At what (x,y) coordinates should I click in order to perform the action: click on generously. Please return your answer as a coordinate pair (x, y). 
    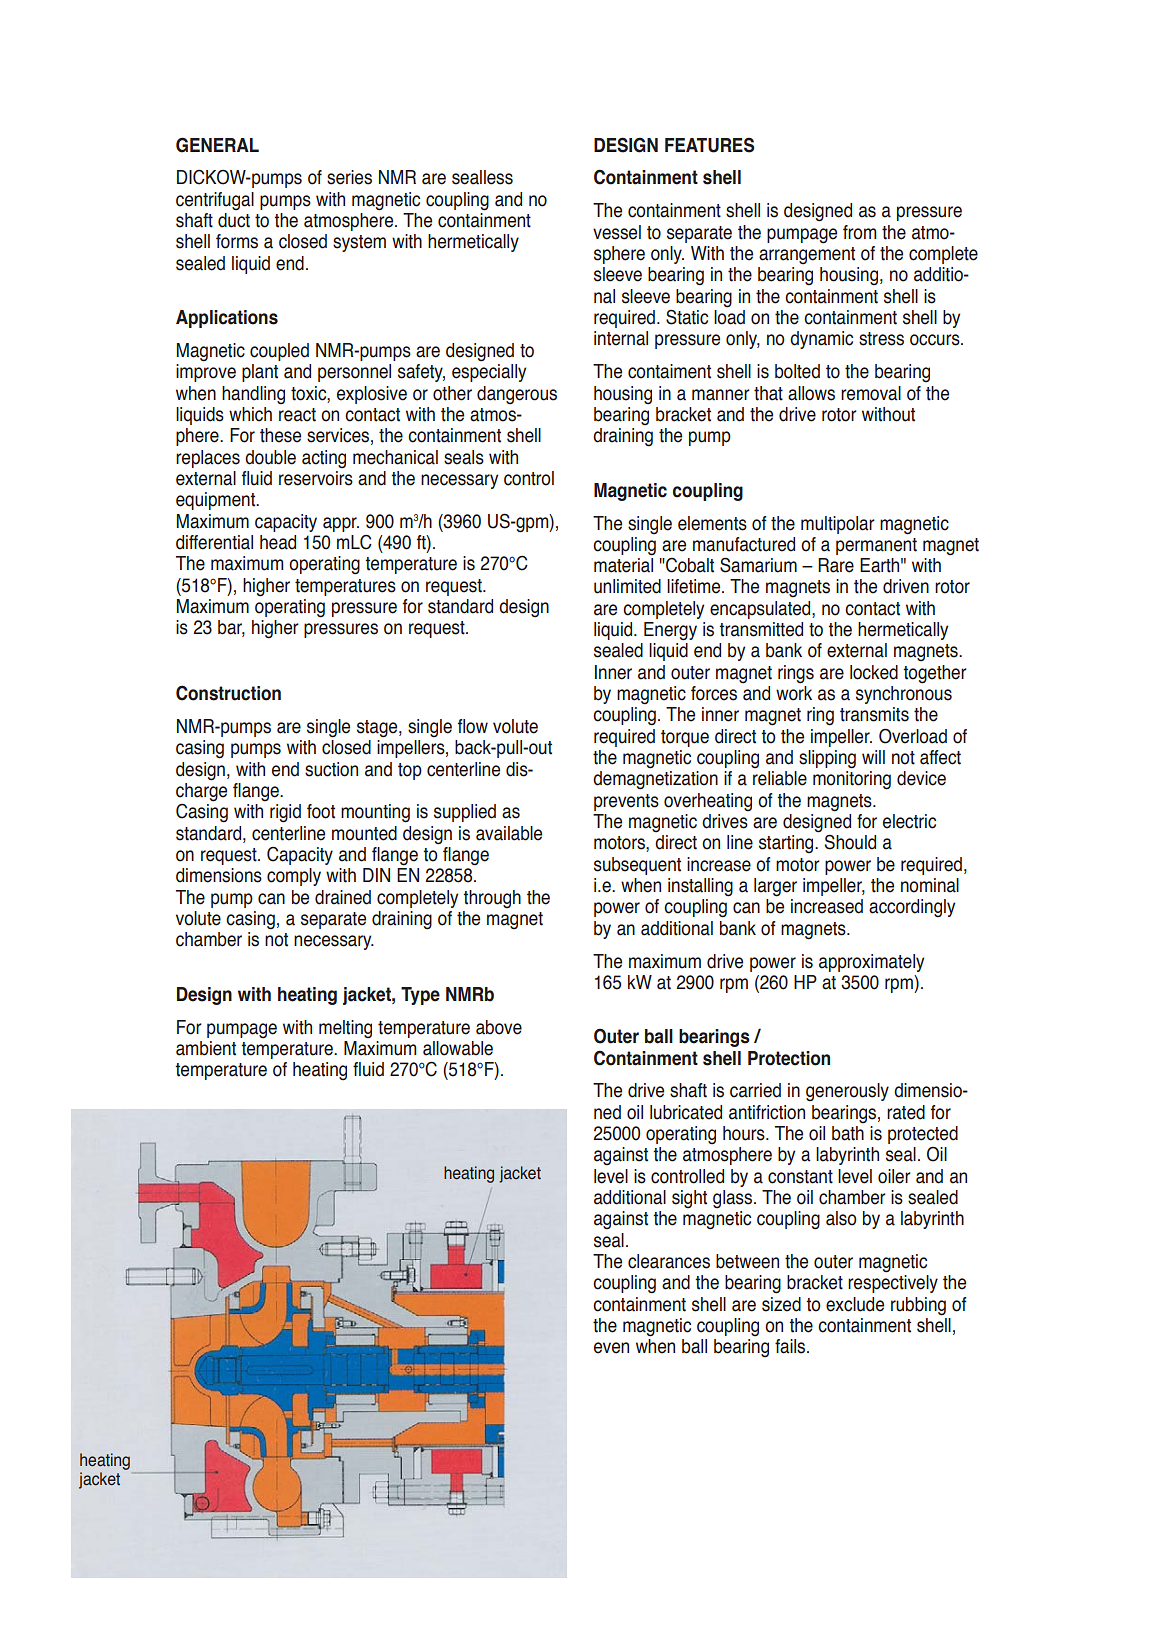
    Looking at the image, I should click on (847, 1092).
